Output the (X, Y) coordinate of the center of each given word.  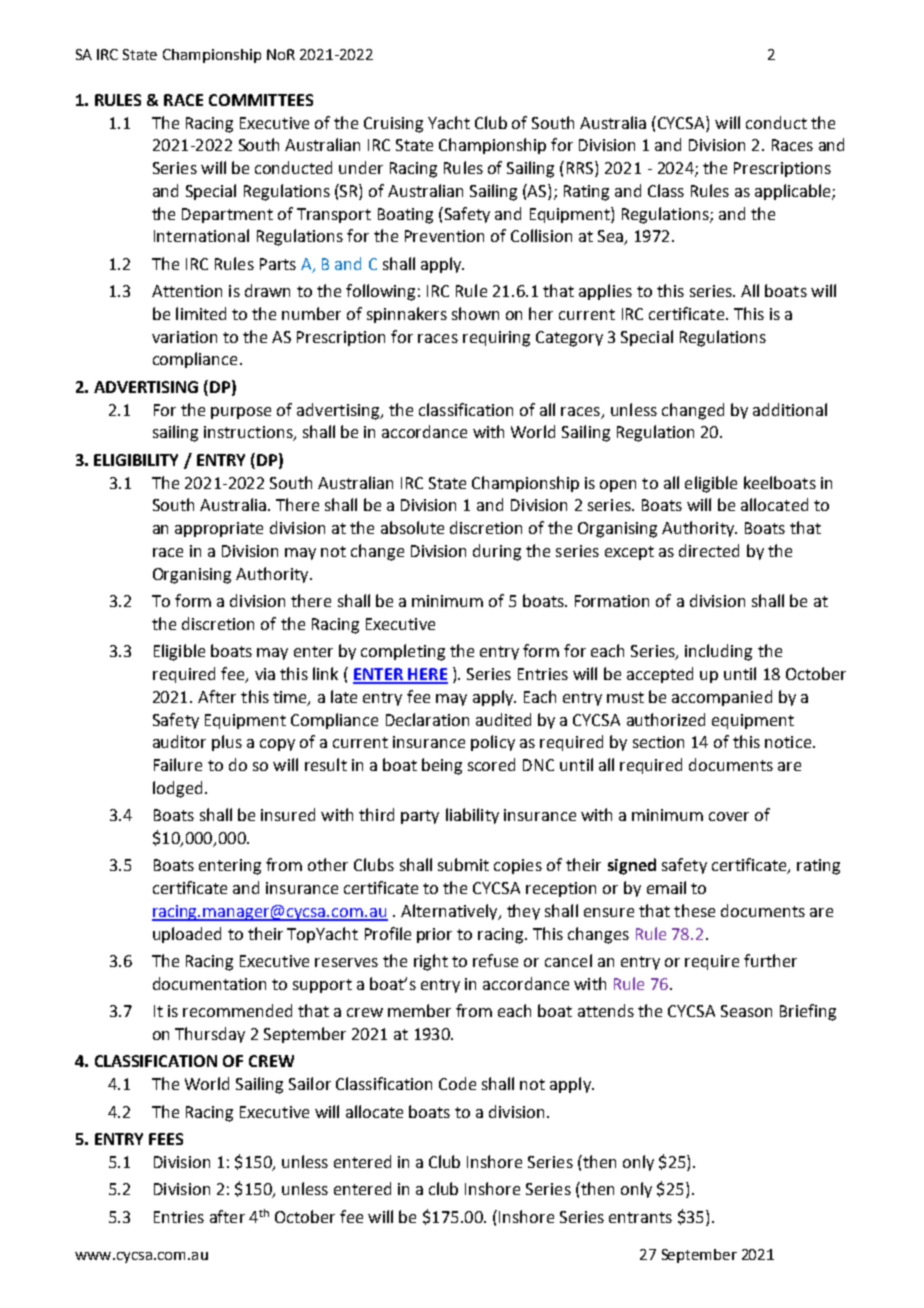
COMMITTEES (261, 100)
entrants (640, 1217)
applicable (794, 192)
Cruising (393, 125)
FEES (166, 1139)
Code (457, 1083)
